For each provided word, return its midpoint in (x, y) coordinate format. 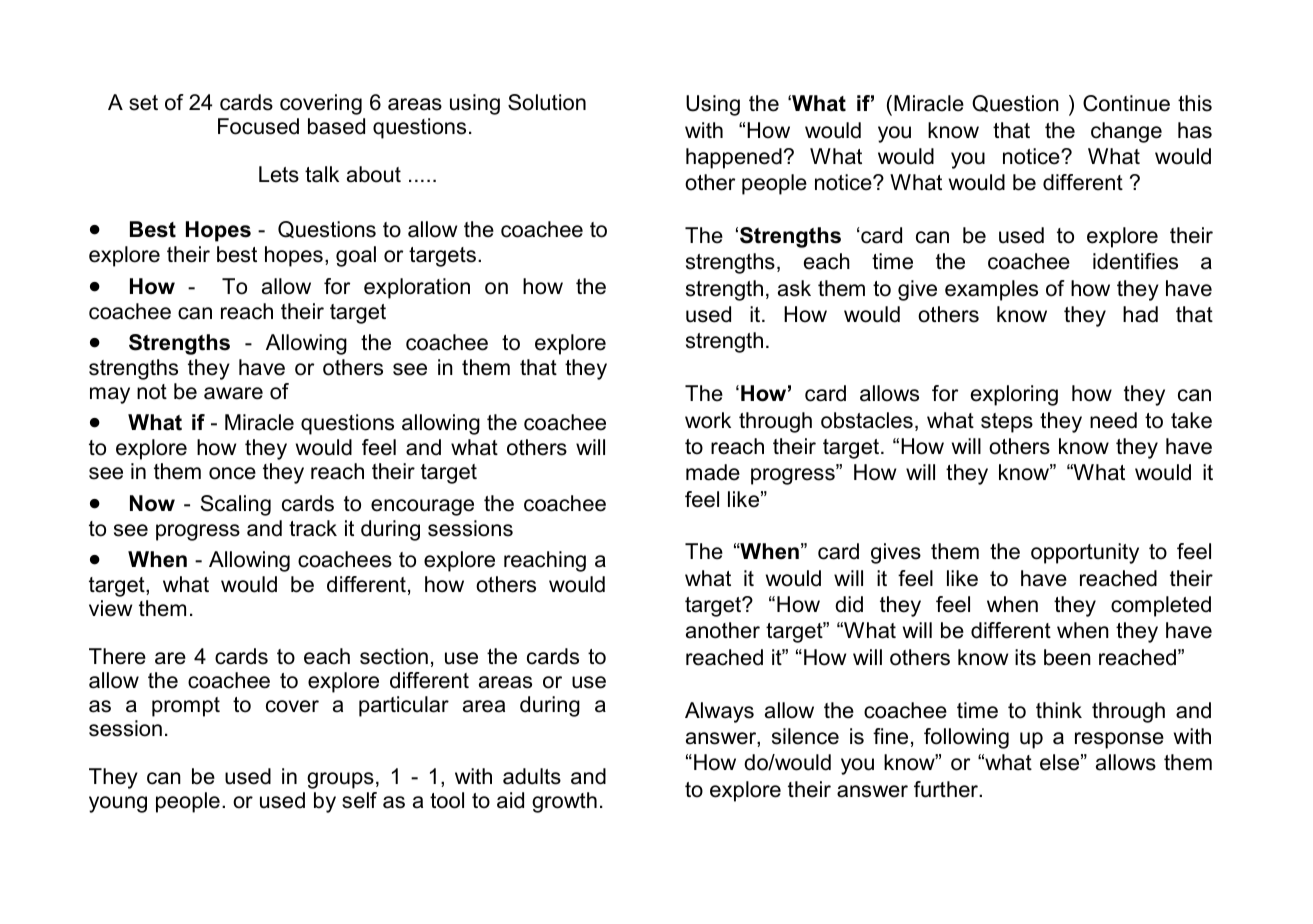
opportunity (1085, 553)
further (947, 789)
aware (233, 393)
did (849, 604)
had (1140, 314)
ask (794, 288)
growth (564, 802)
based (336, 126)
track (313, 528)
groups (340, 780)
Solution (547, 102)
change (1126, 132)
